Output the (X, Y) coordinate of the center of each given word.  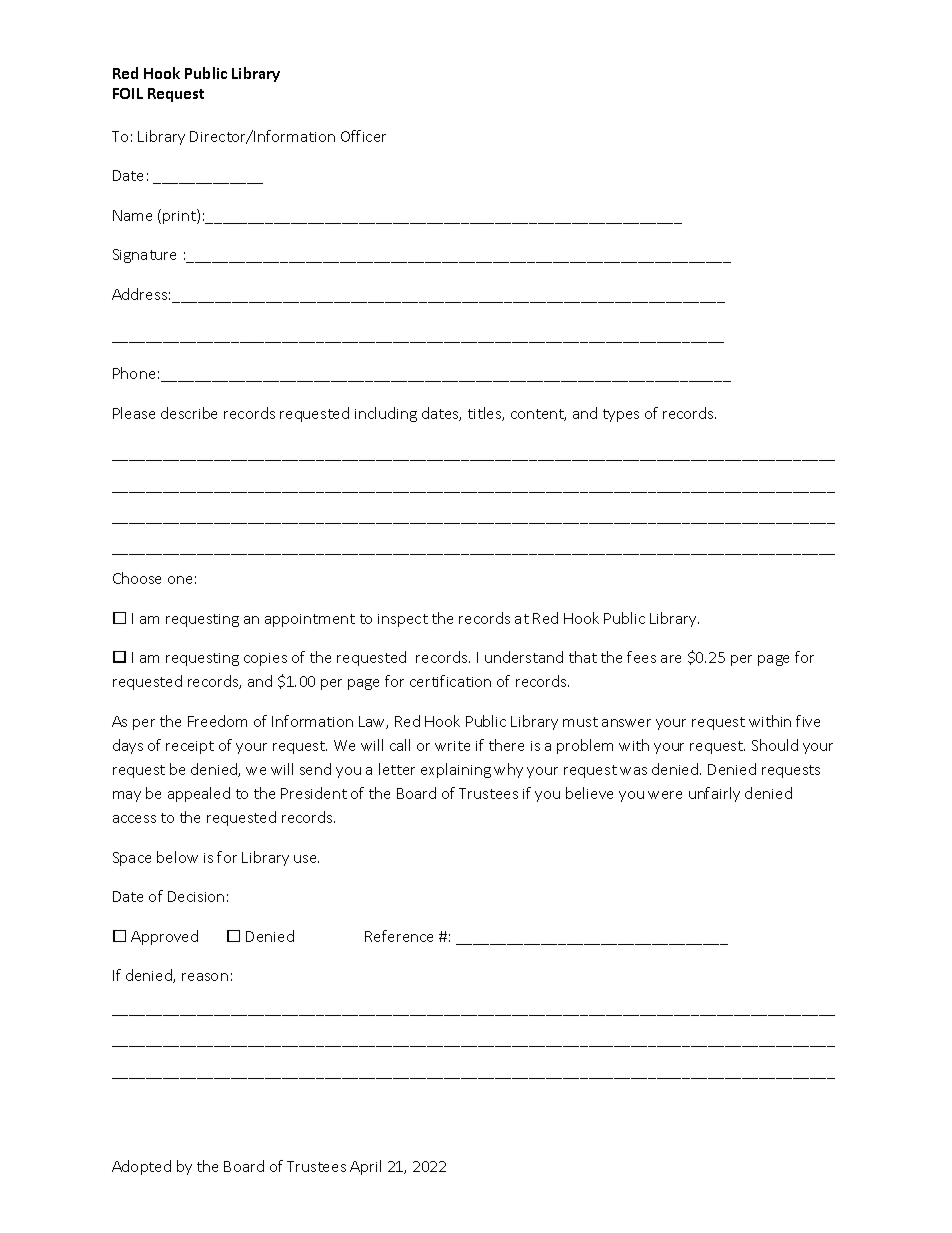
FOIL (128, 93)
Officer (363, 136)
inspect (403, 620)
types (621, 415)
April (365, 1167)
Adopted (141, 1167)
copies (265, 659)
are (671, 659)
